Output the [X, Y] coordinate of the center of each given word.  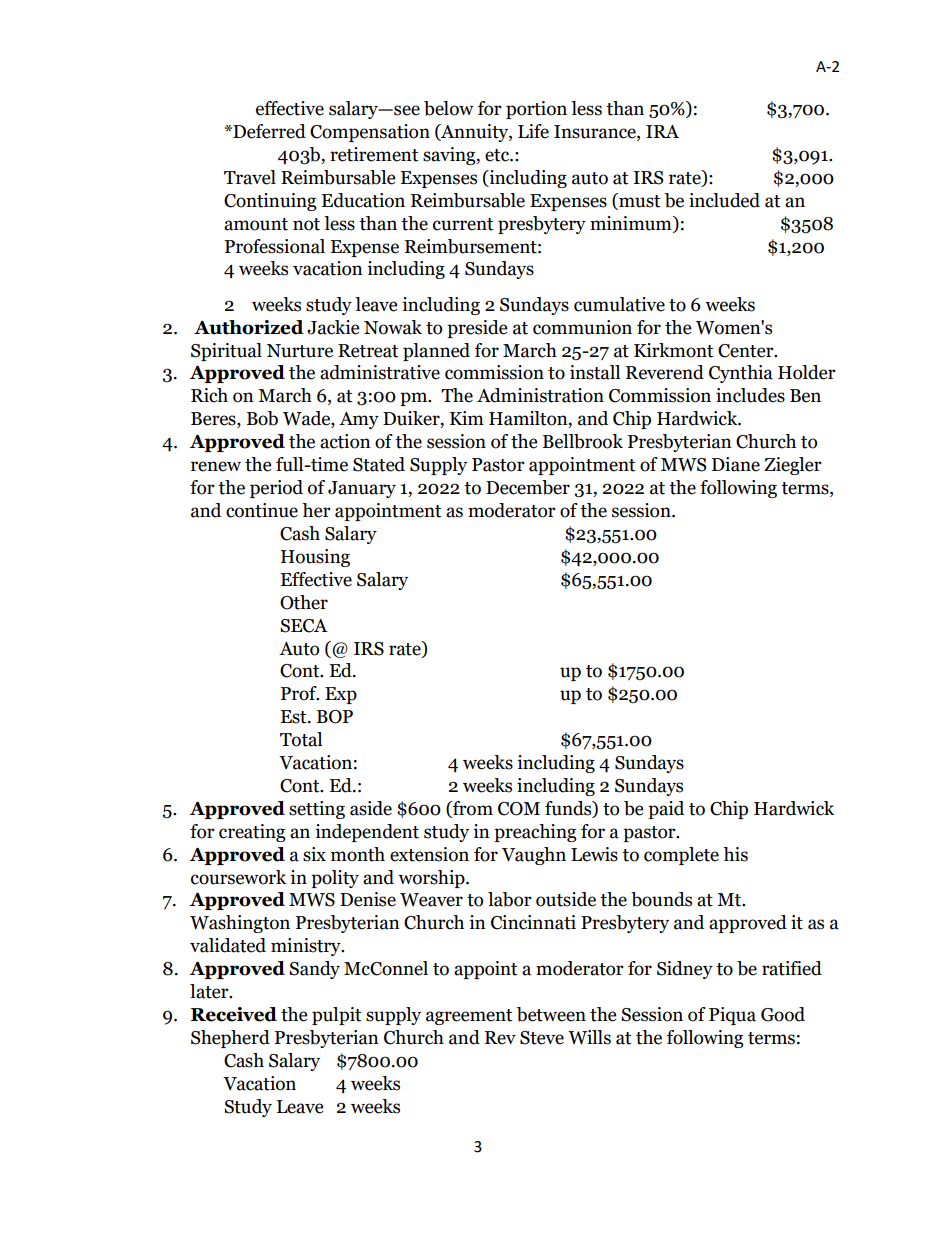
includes [750, 395]
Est [294, 717]
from [472, 809]
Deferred [268, 131]
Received [234, 1014]
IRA [662, 131]
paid [666, 810]
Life [533, 131]
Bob [262, 418]
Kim [467, 418]
